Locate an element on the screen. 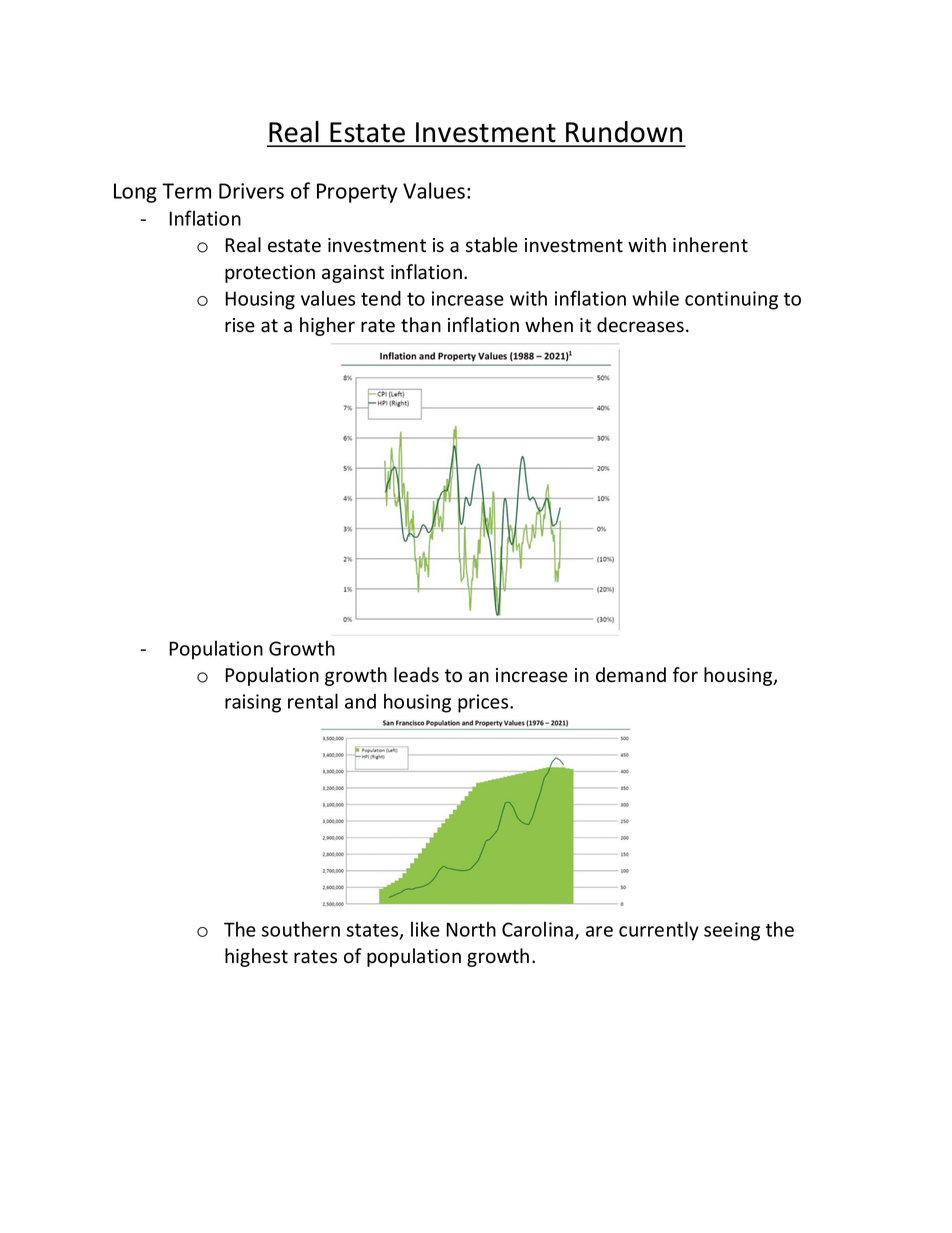 The image size is (952, 1233). Term is located at coordinates (186, 191).
